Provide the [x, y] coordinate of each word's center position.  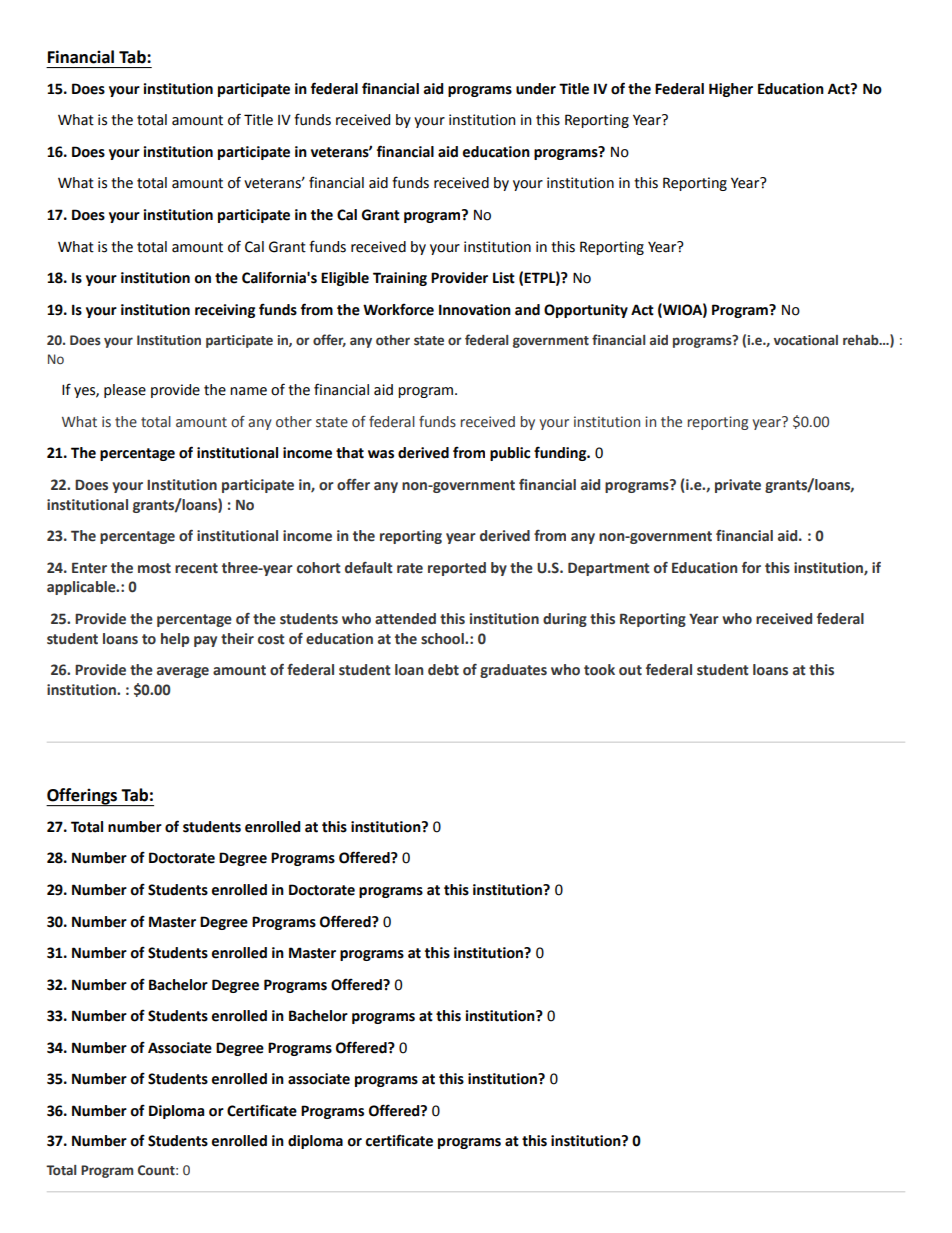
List [504, 278]
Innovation [475, 310]
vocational [806, 340]
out [630, 670]
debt [443, 670]
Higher [731, 90]
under [536, 89]
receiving [225, 311]
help [175, 640]
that [350, 453]
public [510, 454]
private [738, 486]
